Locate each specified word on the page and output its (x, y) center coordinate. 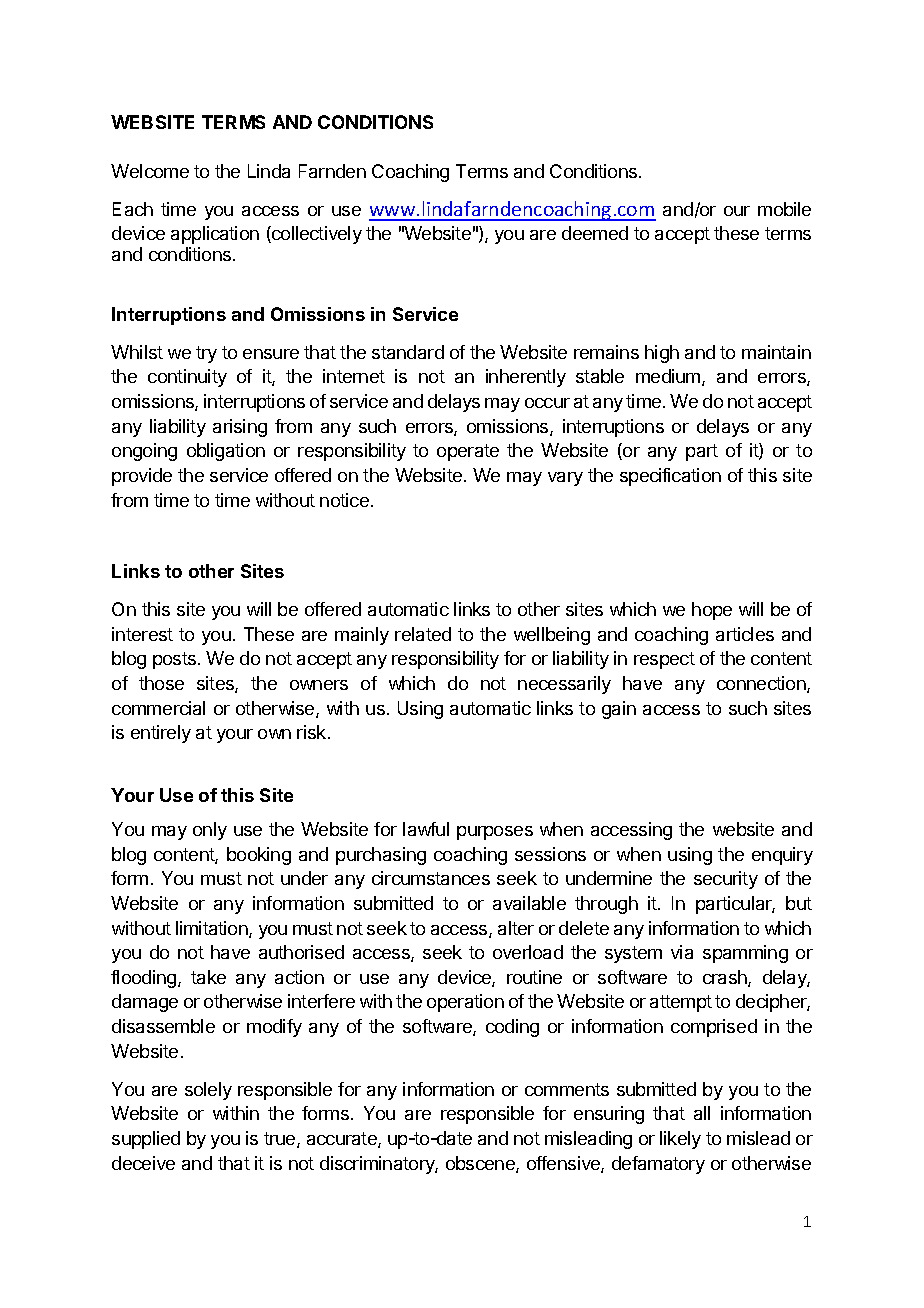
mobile (784, 209)
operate (468, 452)
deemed (595, 233)
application (215, 235)
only (210, 831)
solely (208, 1091)
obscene (481, 1164)
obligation (226, 452)
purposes (495, 833)
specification (670, 477)
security (726, 880)
